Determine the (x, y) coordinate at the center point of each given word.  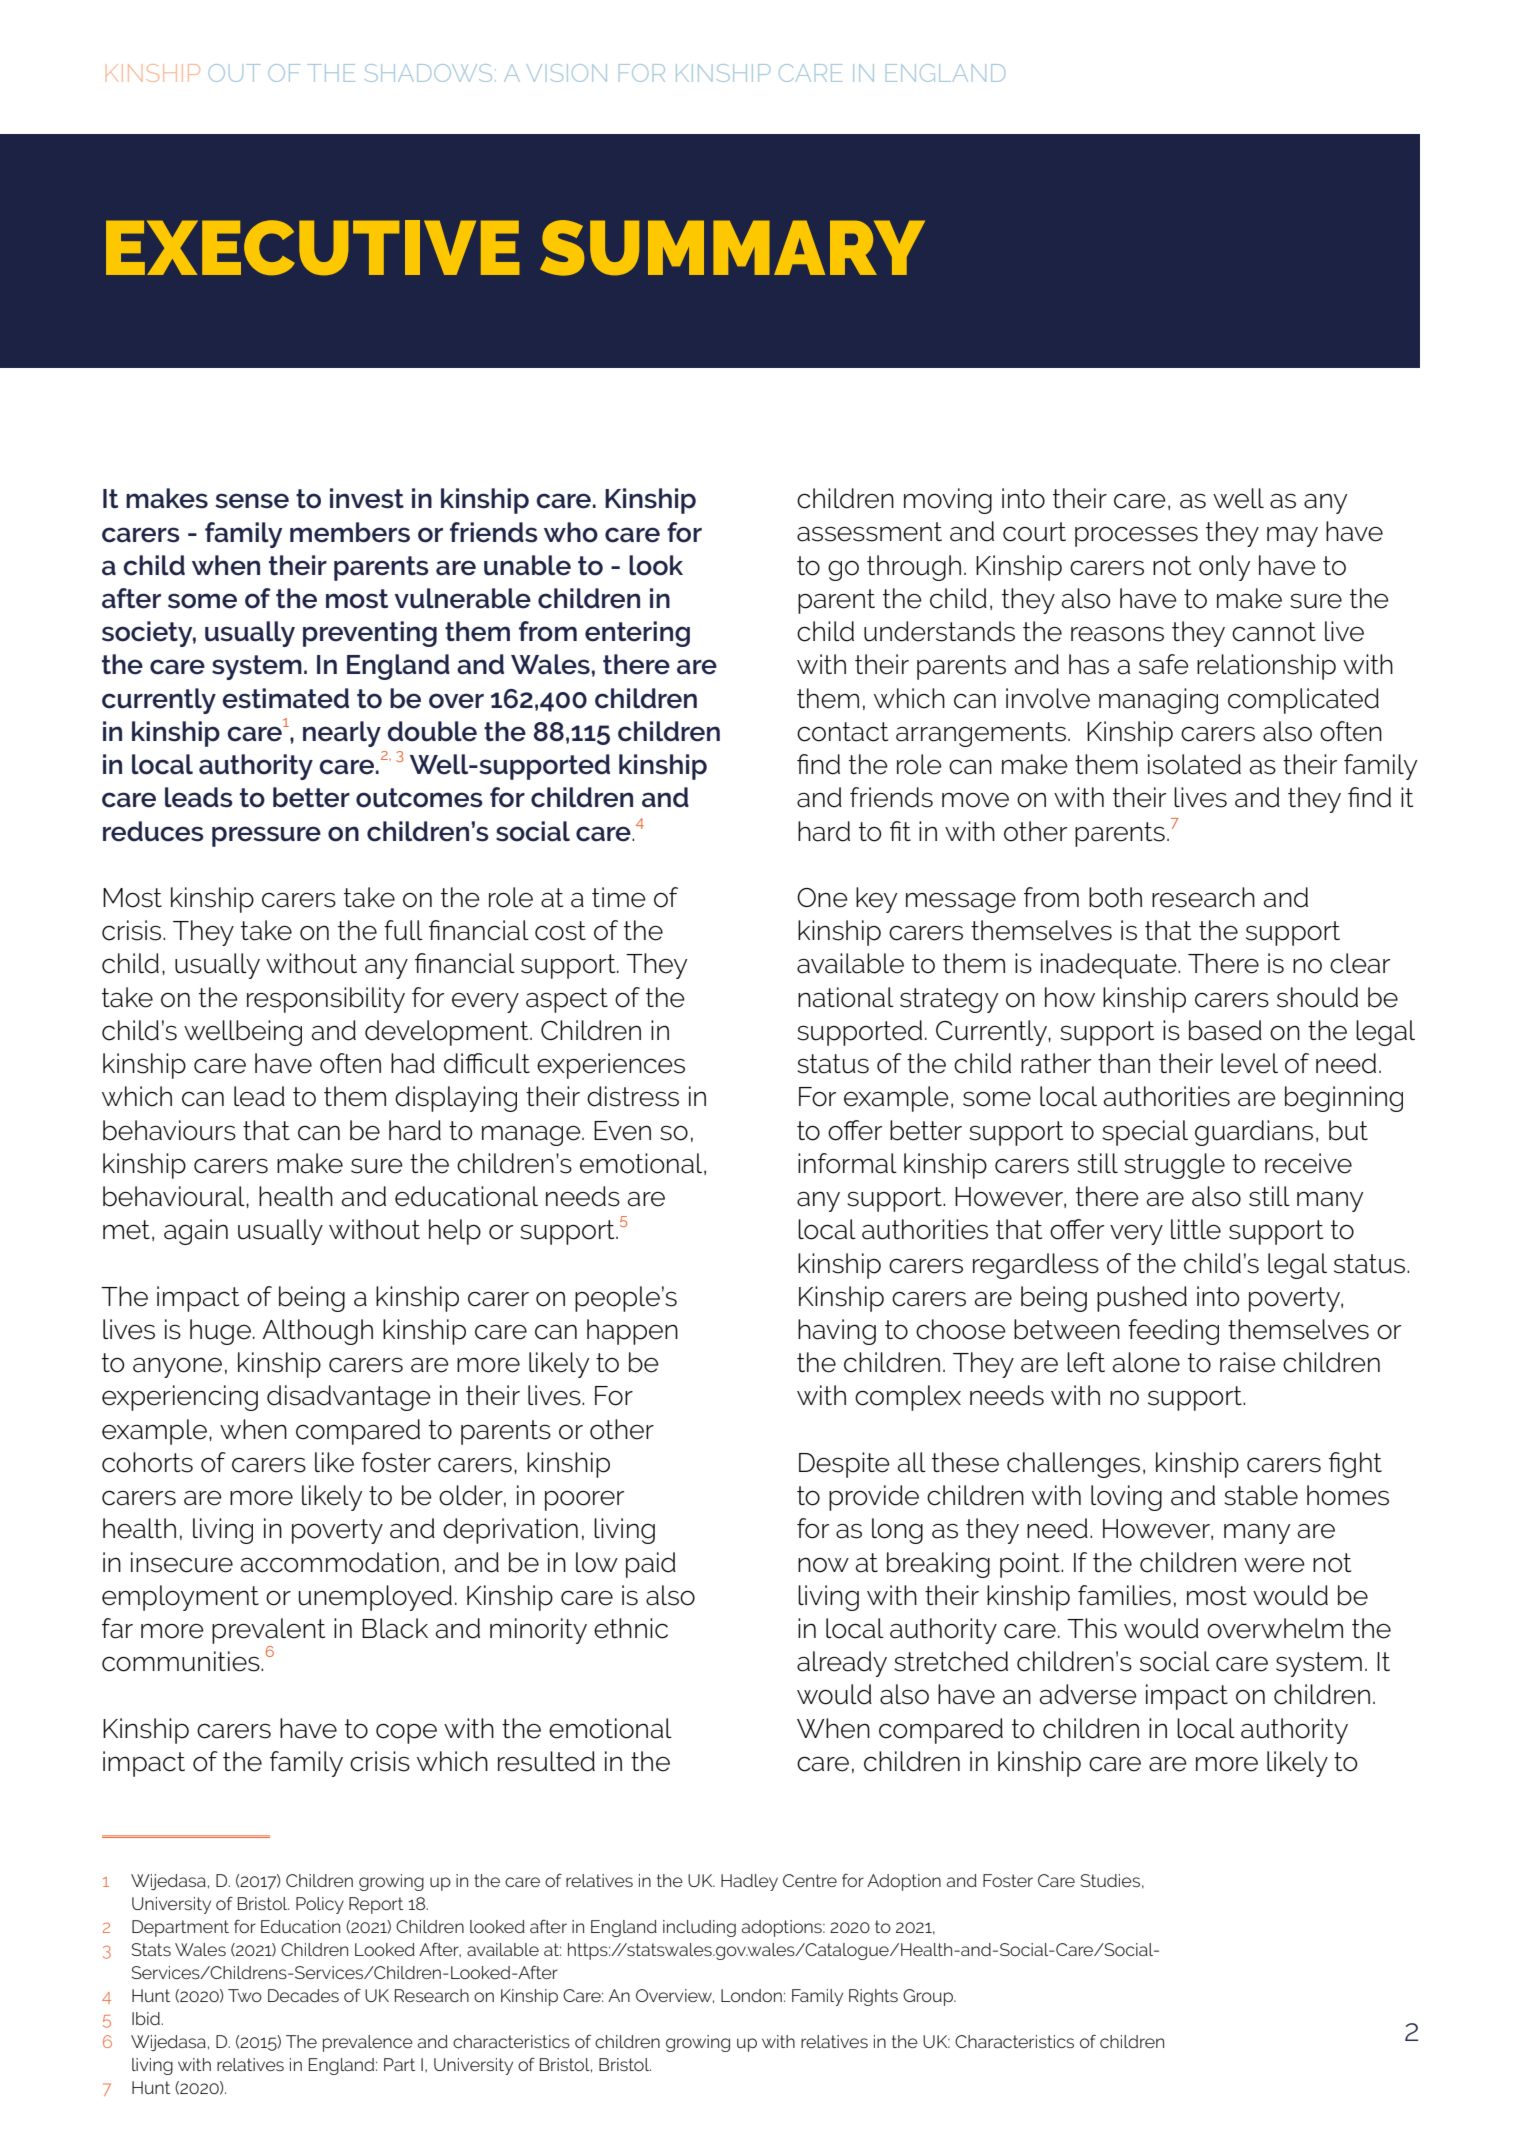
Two (245, 1995)
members (350, 532)
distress (633, 1096)
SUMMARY (732, 248)
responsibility (326, 1000)
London (751, 1995)
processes (1136, 536)
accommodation (340, 1562)
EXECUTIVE (313, 247)
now (823, 1565)
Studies (1110, 1880)
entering (637, 634)
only (1224, 568)
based (1225, 1030)
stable (1261, 1495)
